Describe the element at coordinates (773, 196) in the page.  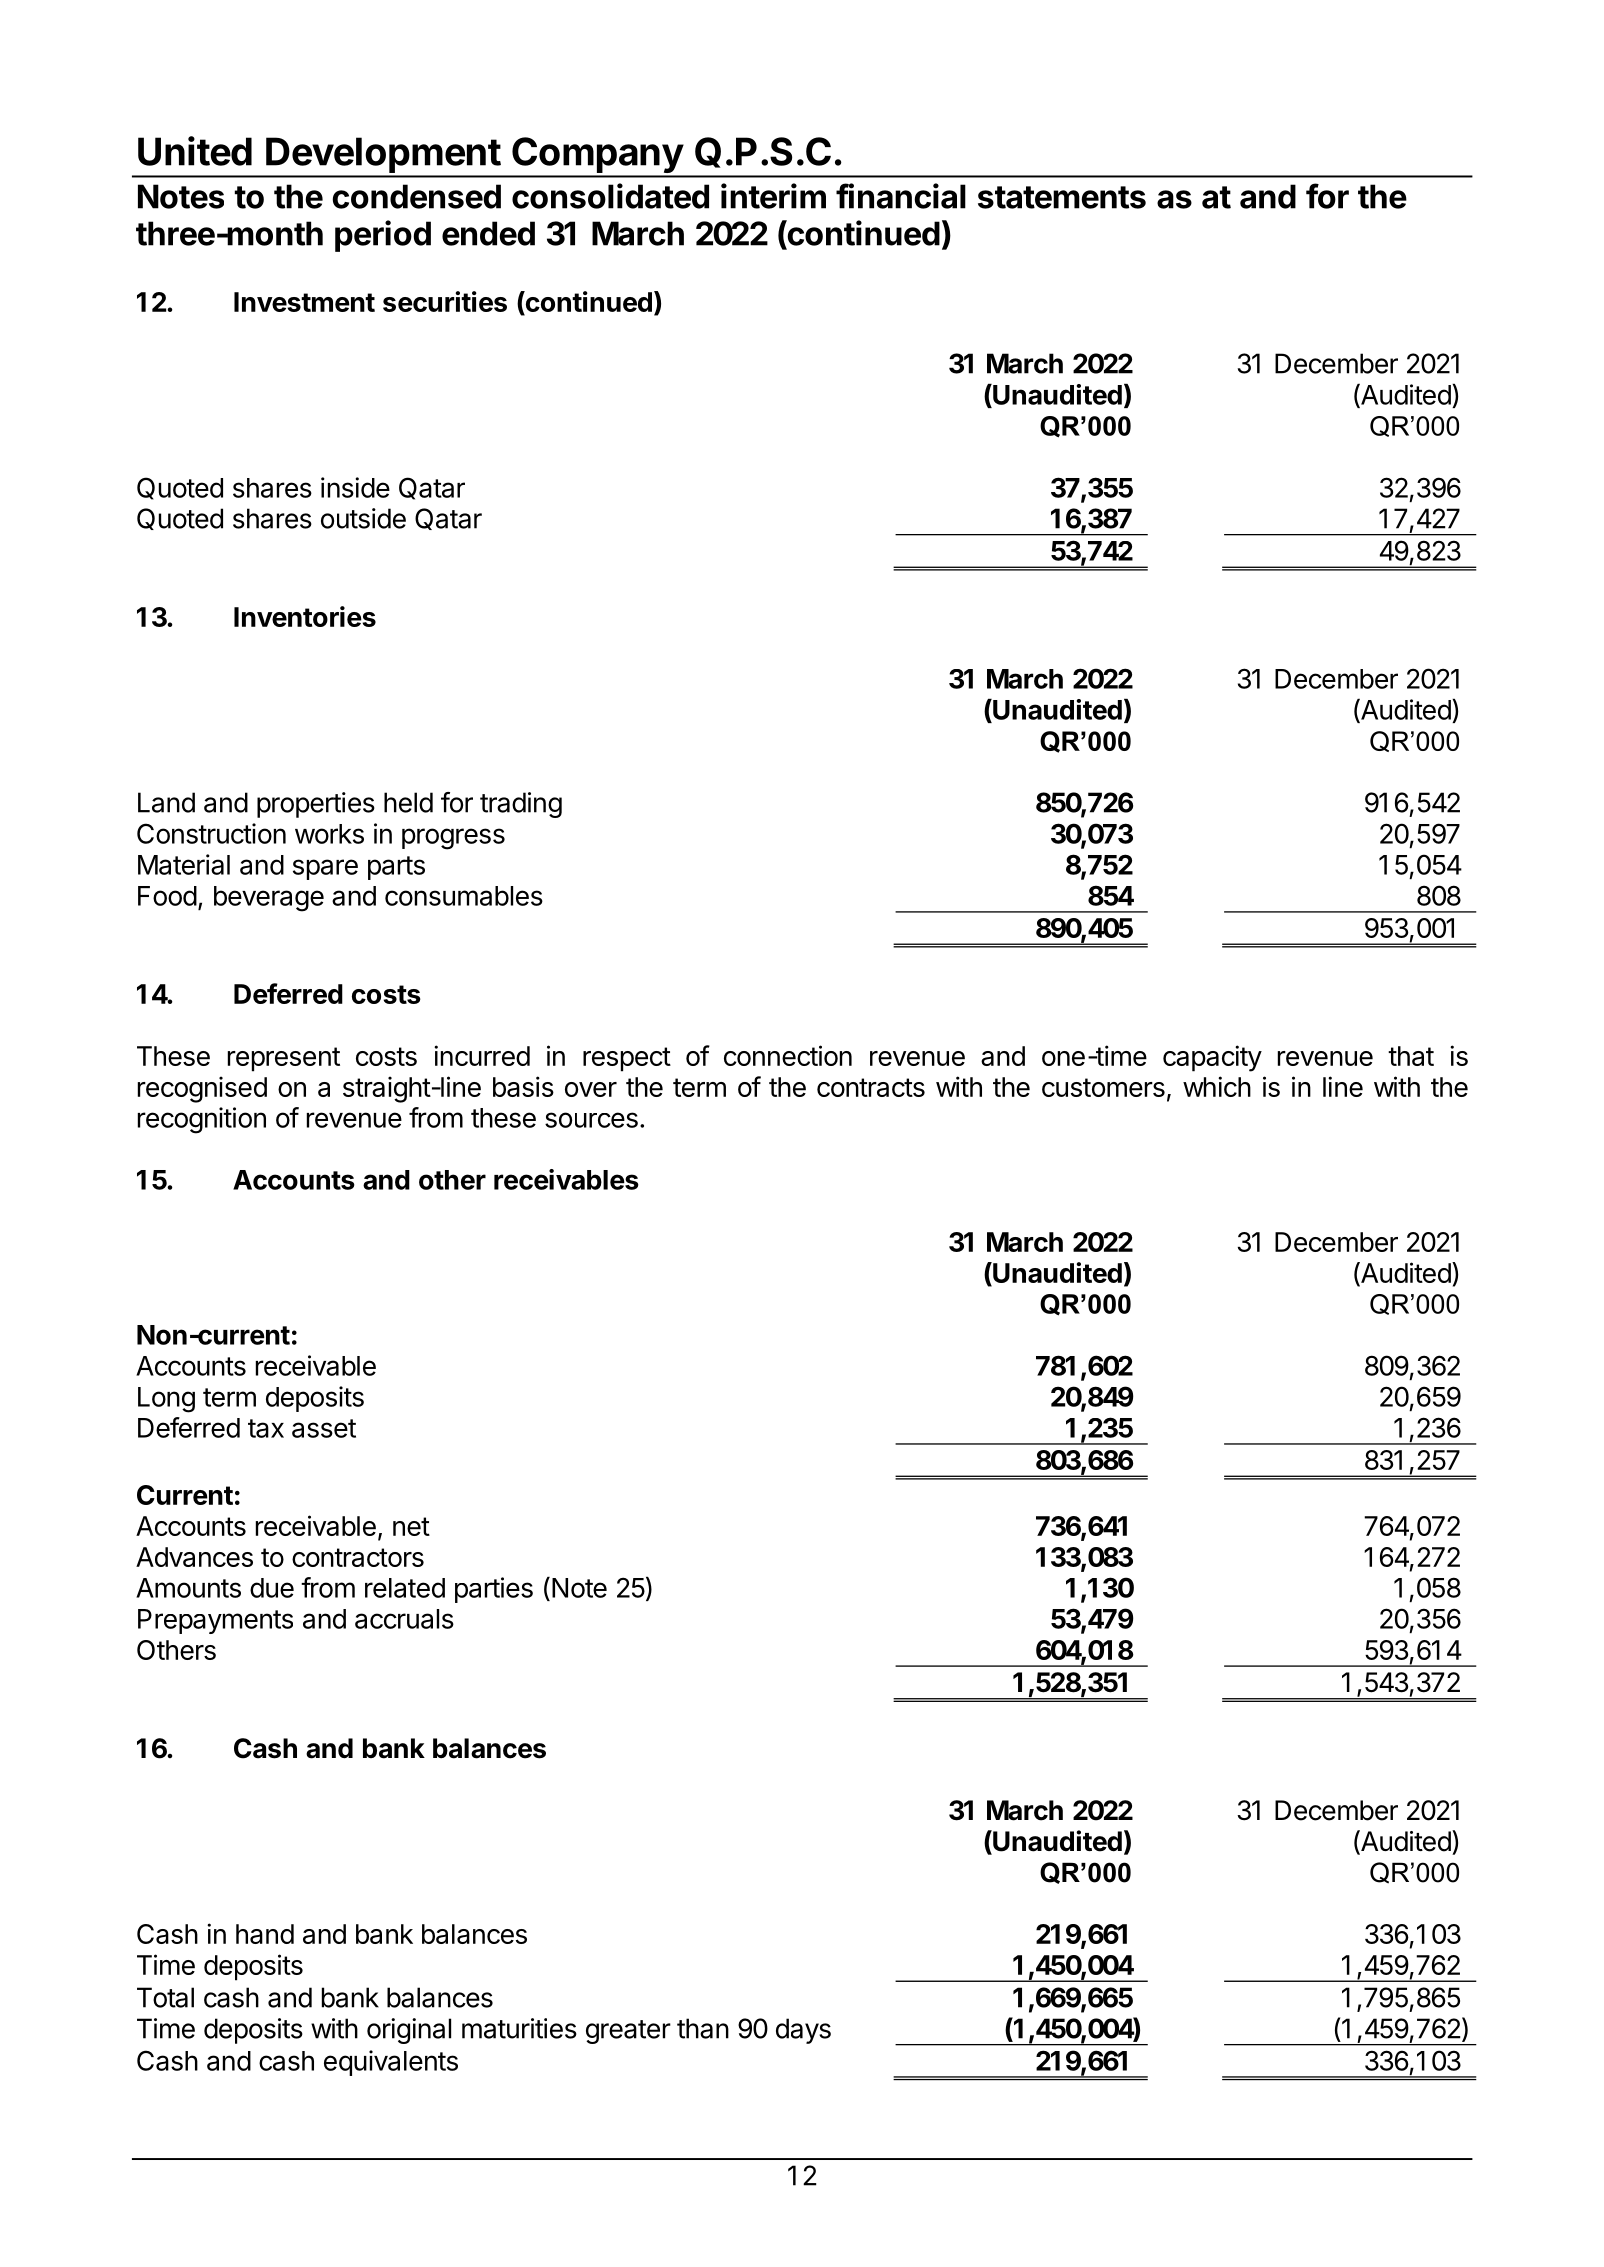
I see `interim` at that location.
